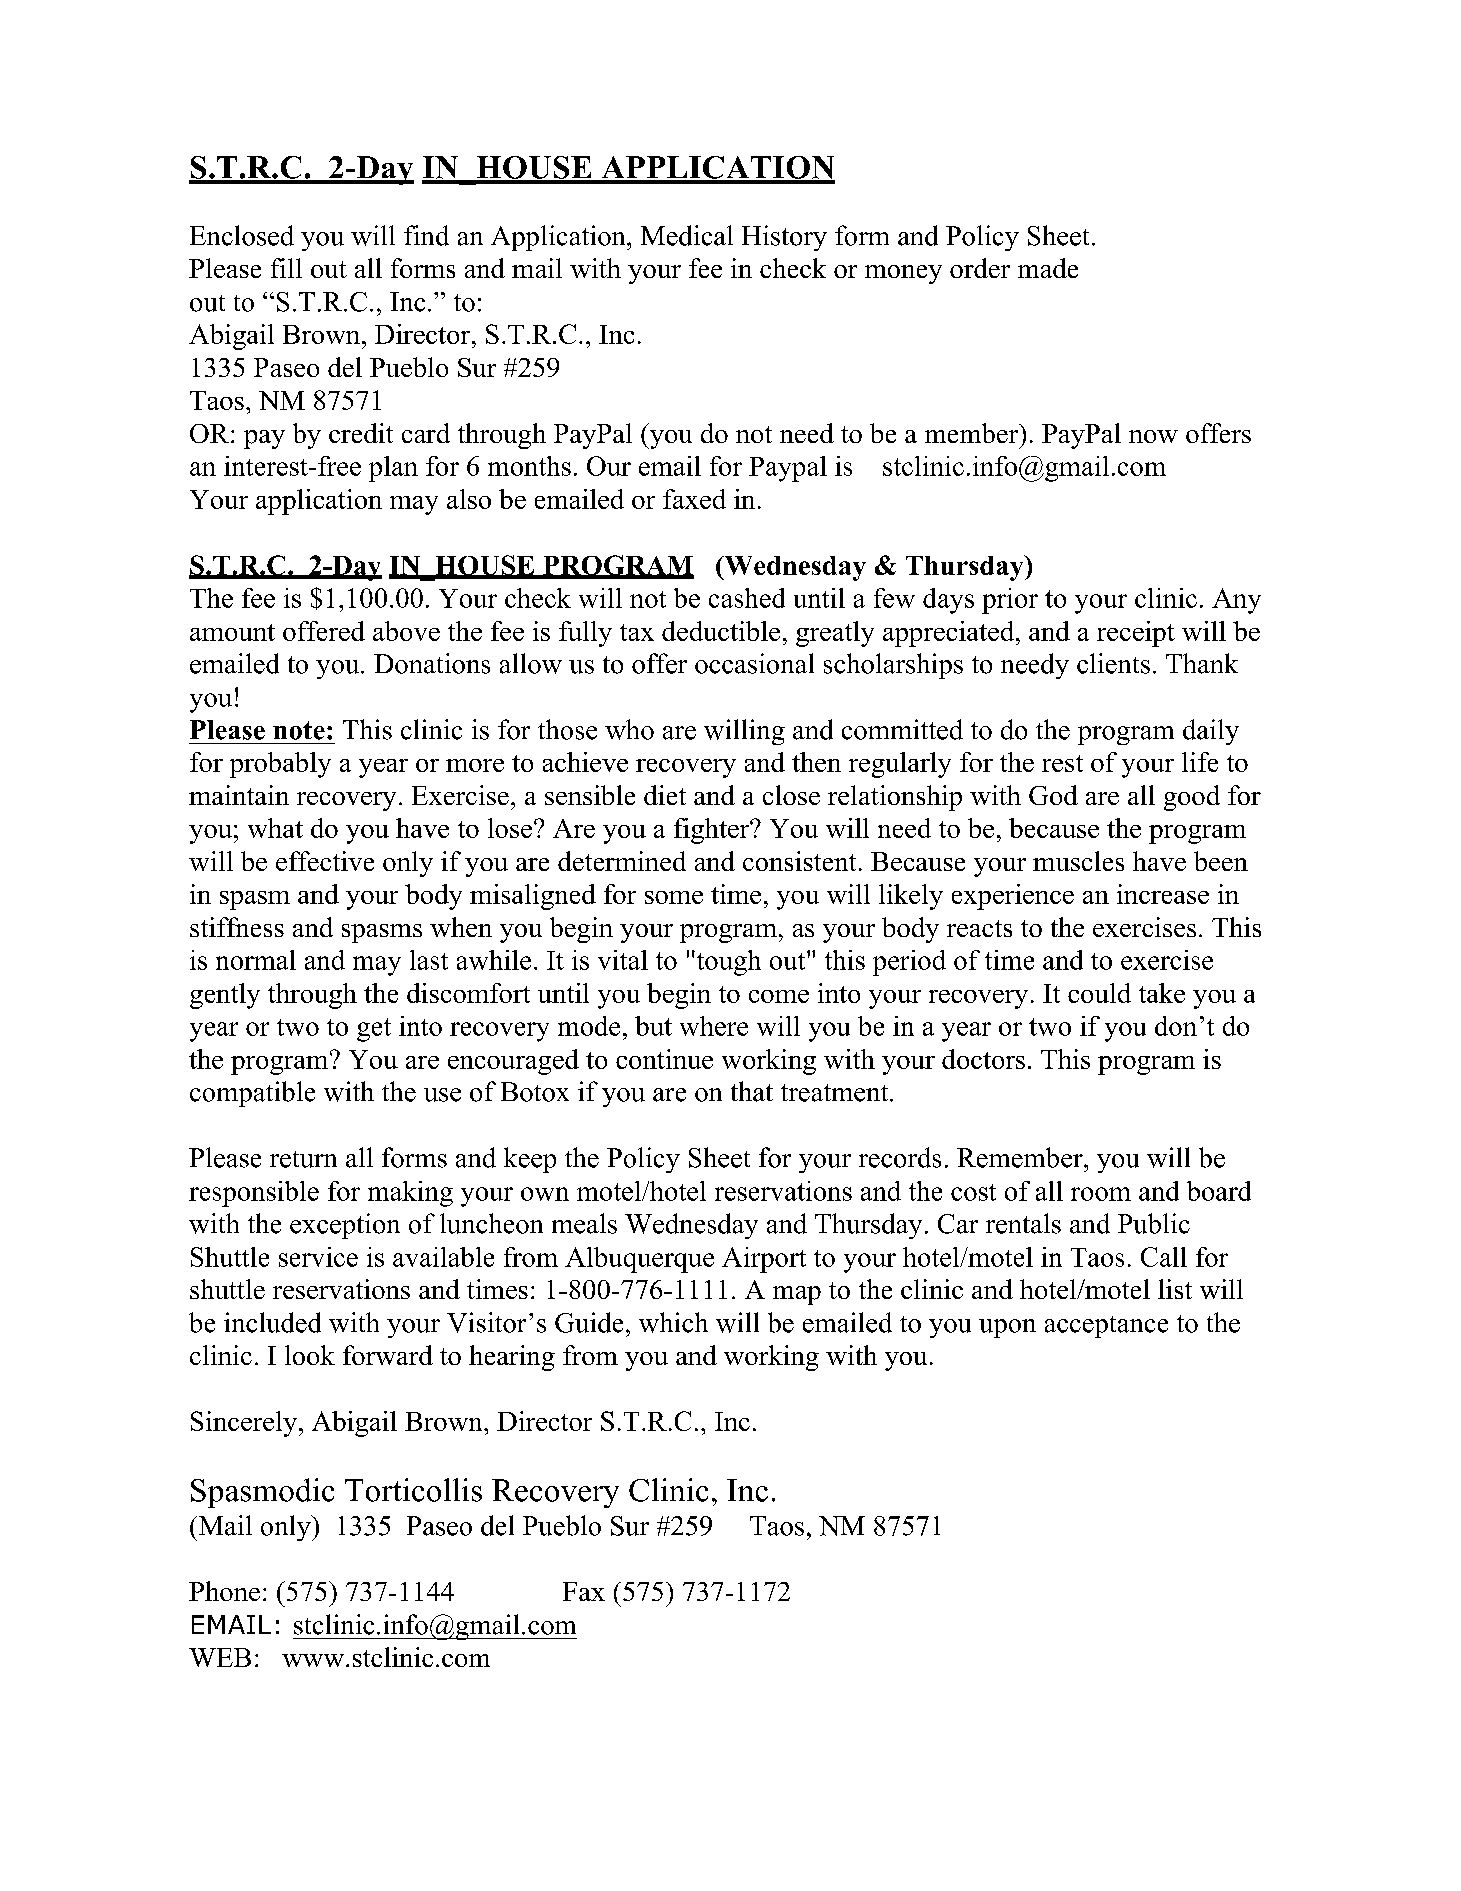 Image resolution: width=1461 pixels, height=1891 pixels. I want to click on Phone, so click(224, 1591).
